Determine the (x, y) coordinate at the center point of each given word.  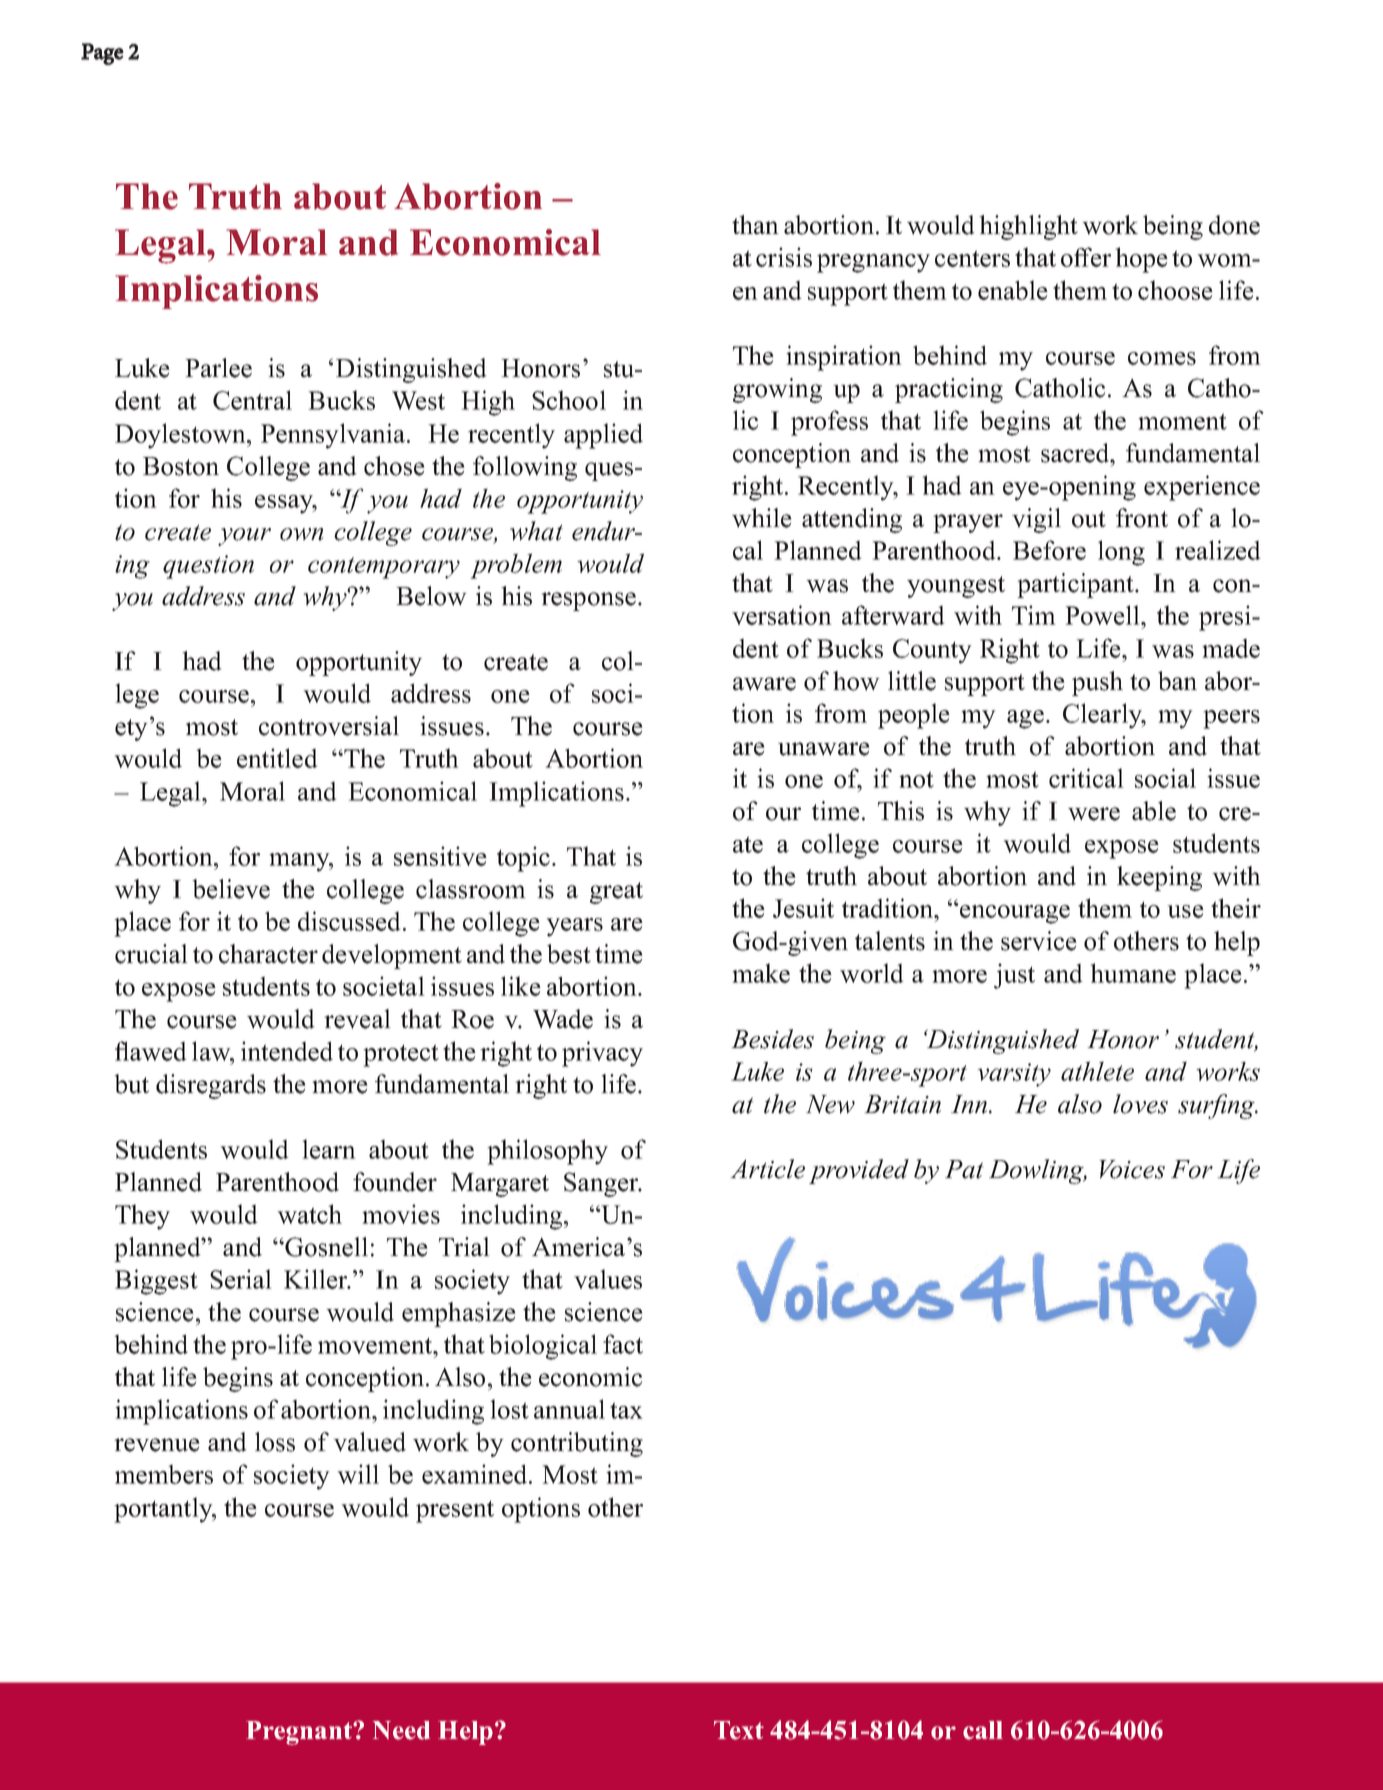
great (616, 893)
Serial (241, 1279)
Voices (1132, 1169)
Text (739, 1730)
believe (231, 889)
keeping (1159, 878)
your (244, 537)
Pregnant (300, 1733)
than (755, 225)
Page (102, 54)
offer (1086, 257)
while (762, 518)
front (1142, 518)
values (608, 1279)
